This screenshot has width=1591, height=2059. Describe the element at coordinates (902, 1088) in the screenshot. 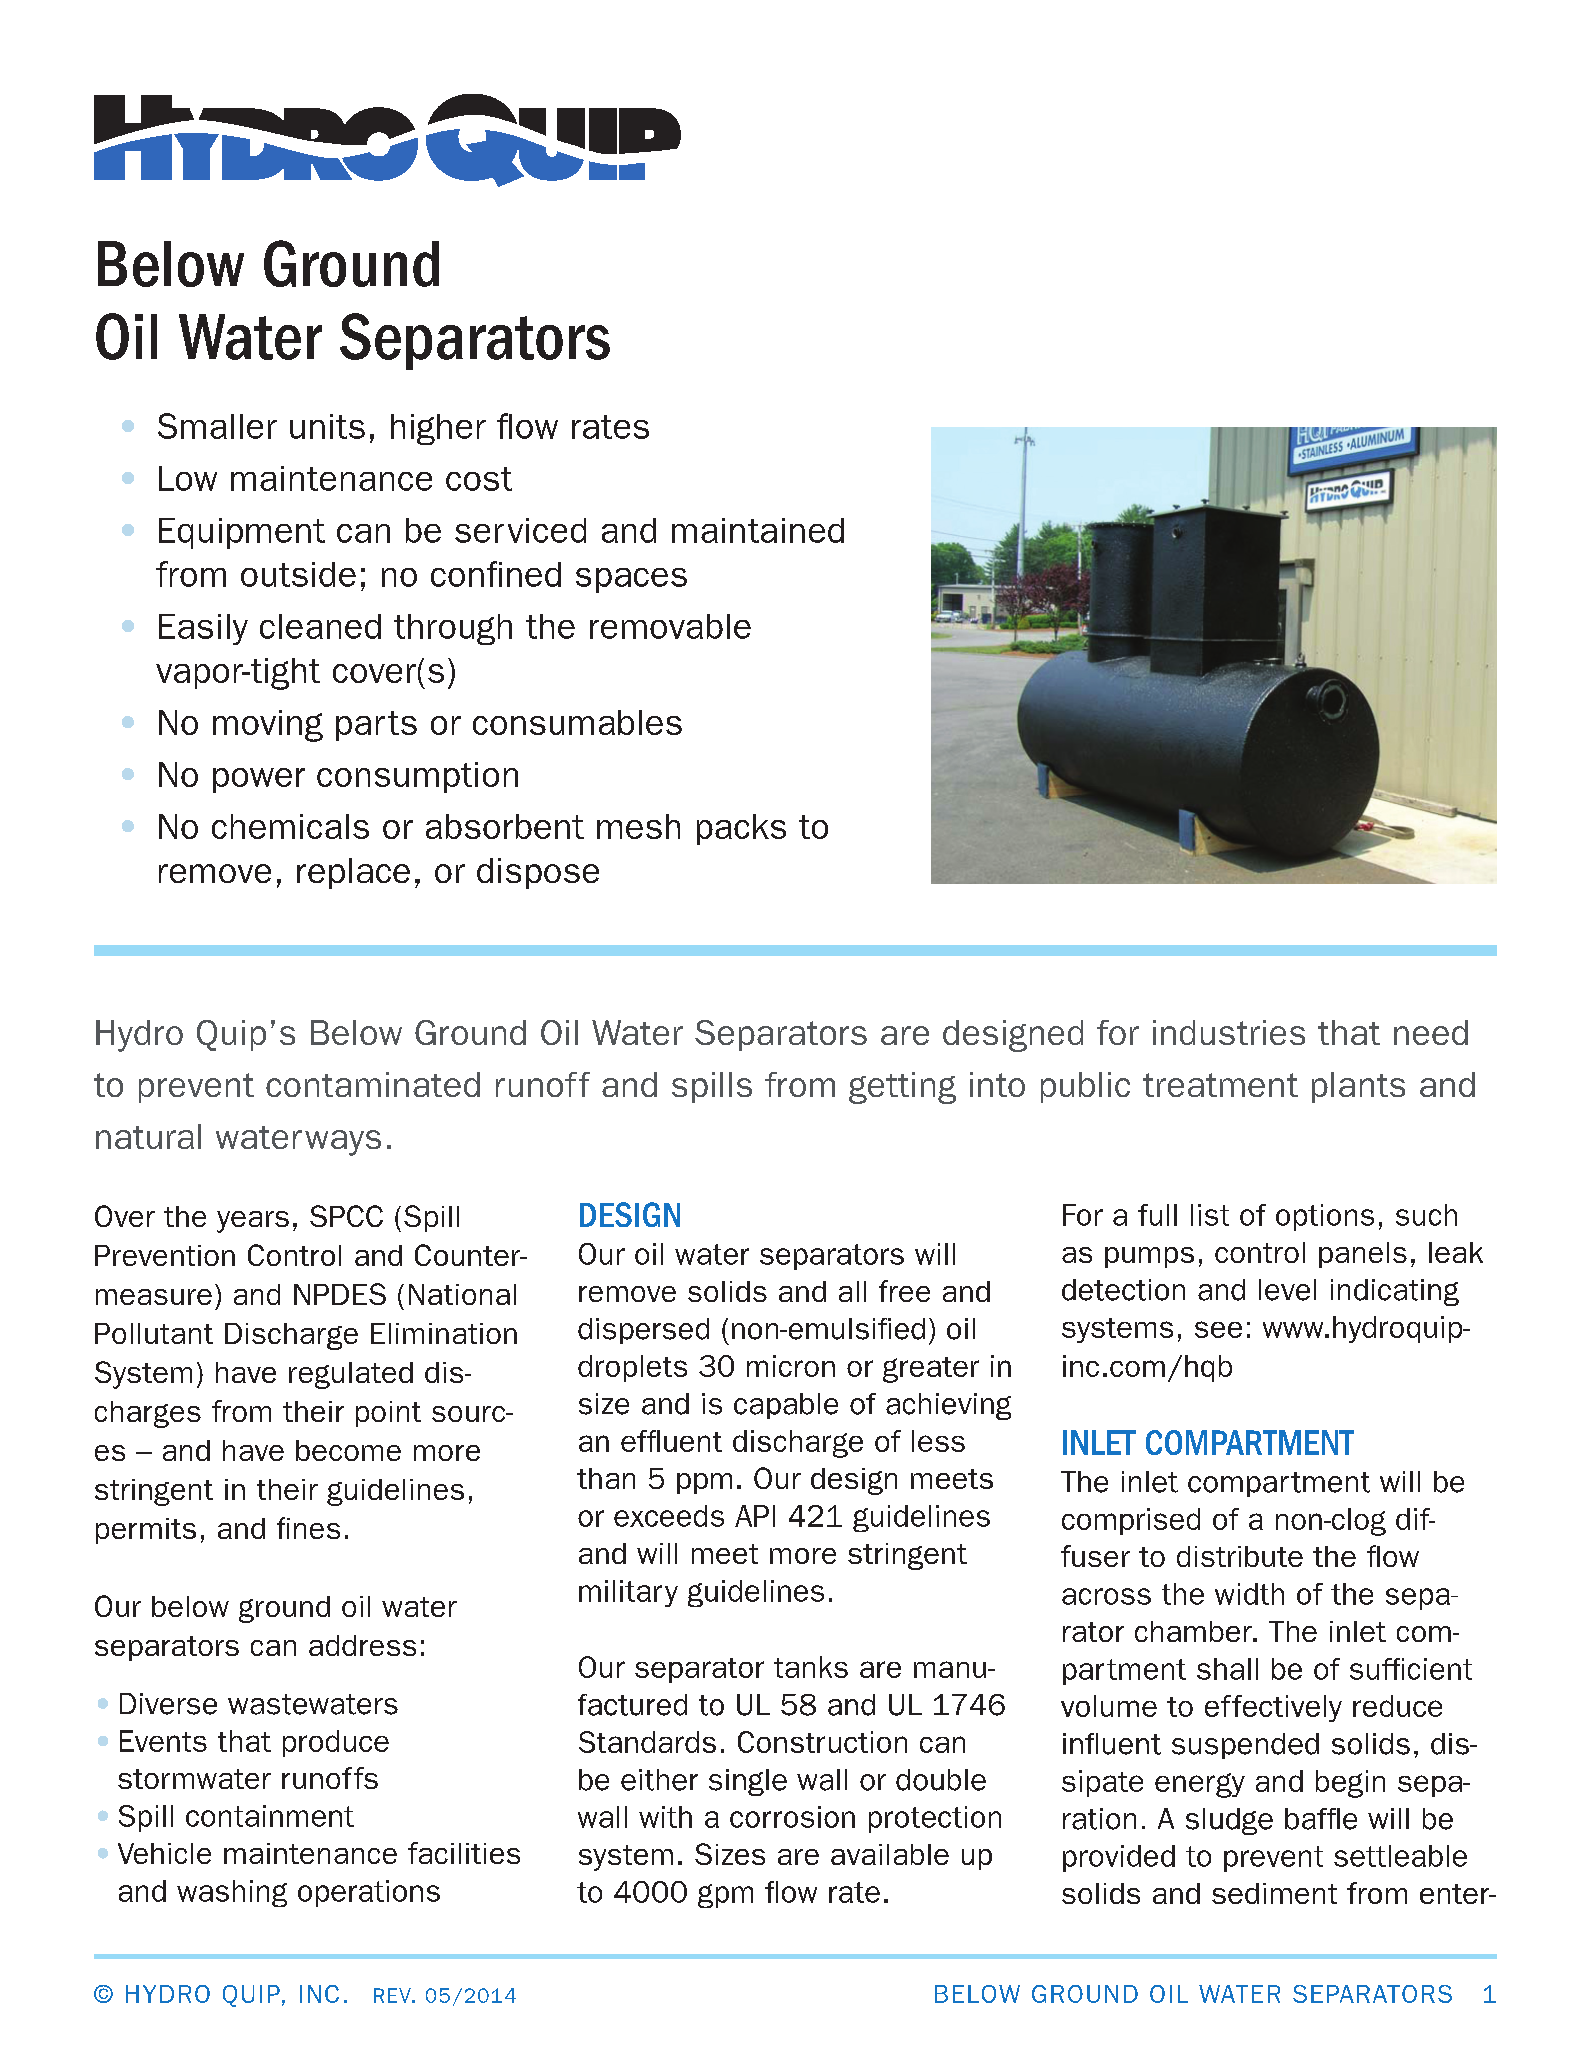

I see `getting` at that location.
